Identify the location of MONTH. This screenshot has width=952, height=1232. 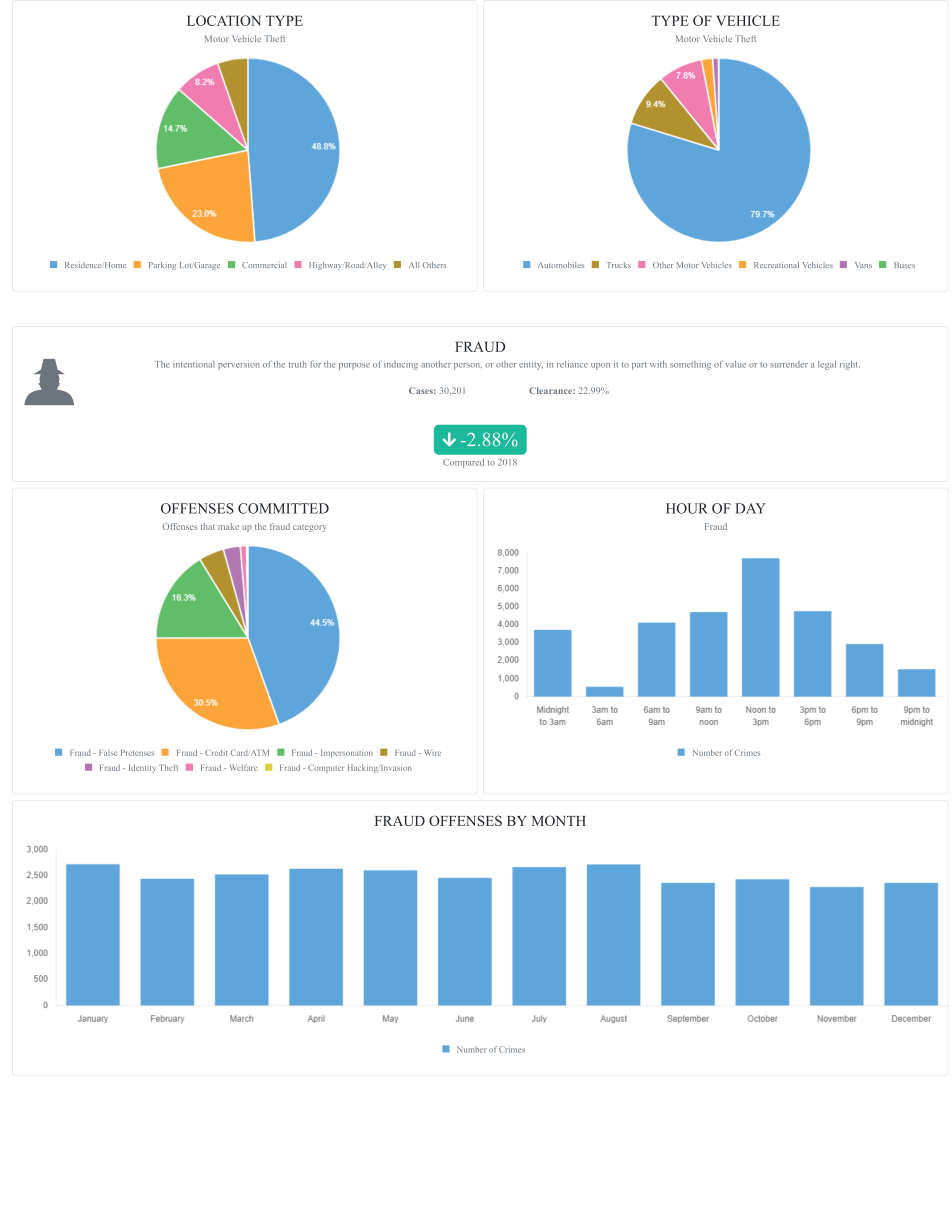
(559, 820).
